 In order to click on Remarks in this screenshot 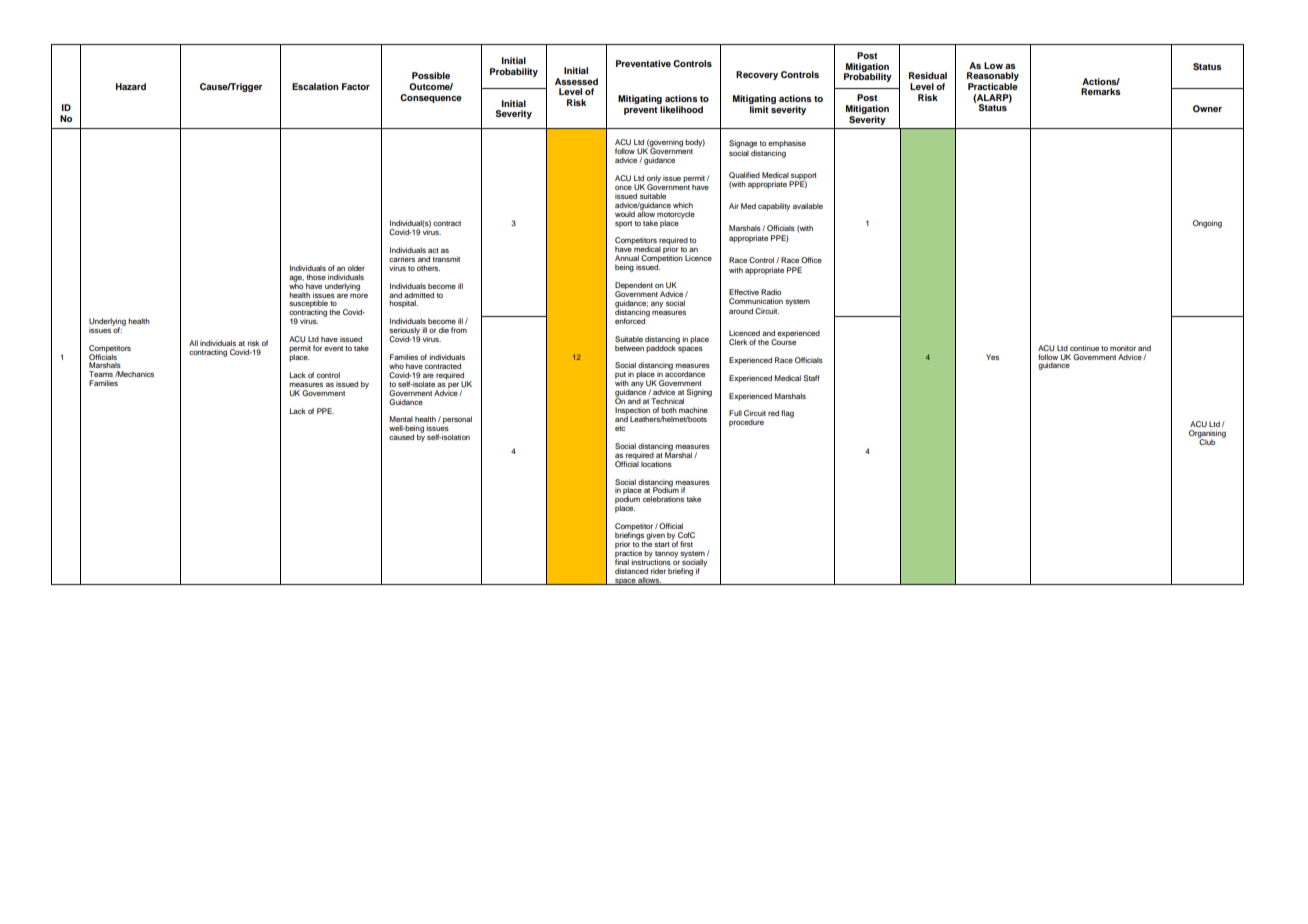, I will do `click(1101, 91)`.
